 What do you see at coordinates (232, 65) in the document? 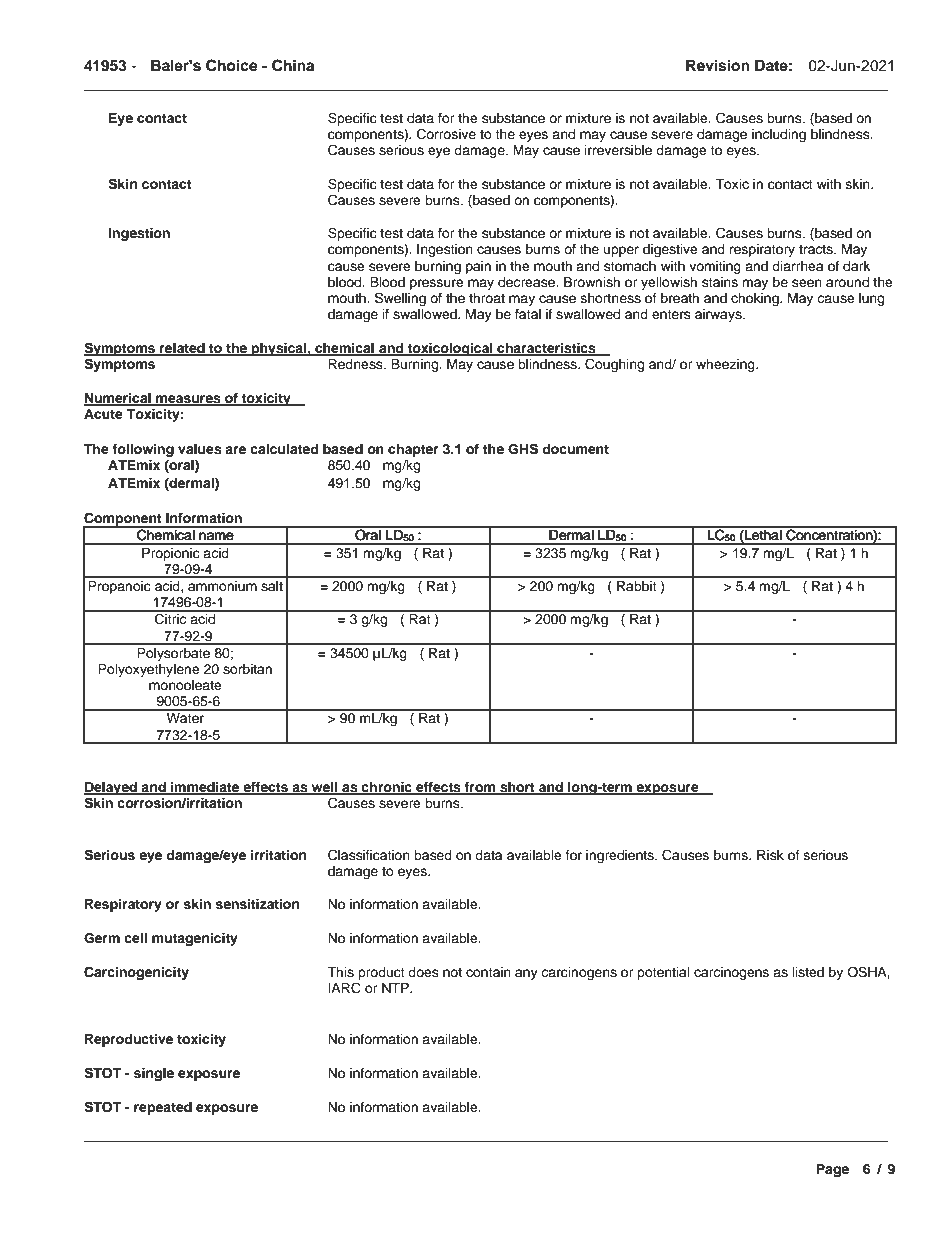
I see `Choice` at bounding box center [232, 65].
